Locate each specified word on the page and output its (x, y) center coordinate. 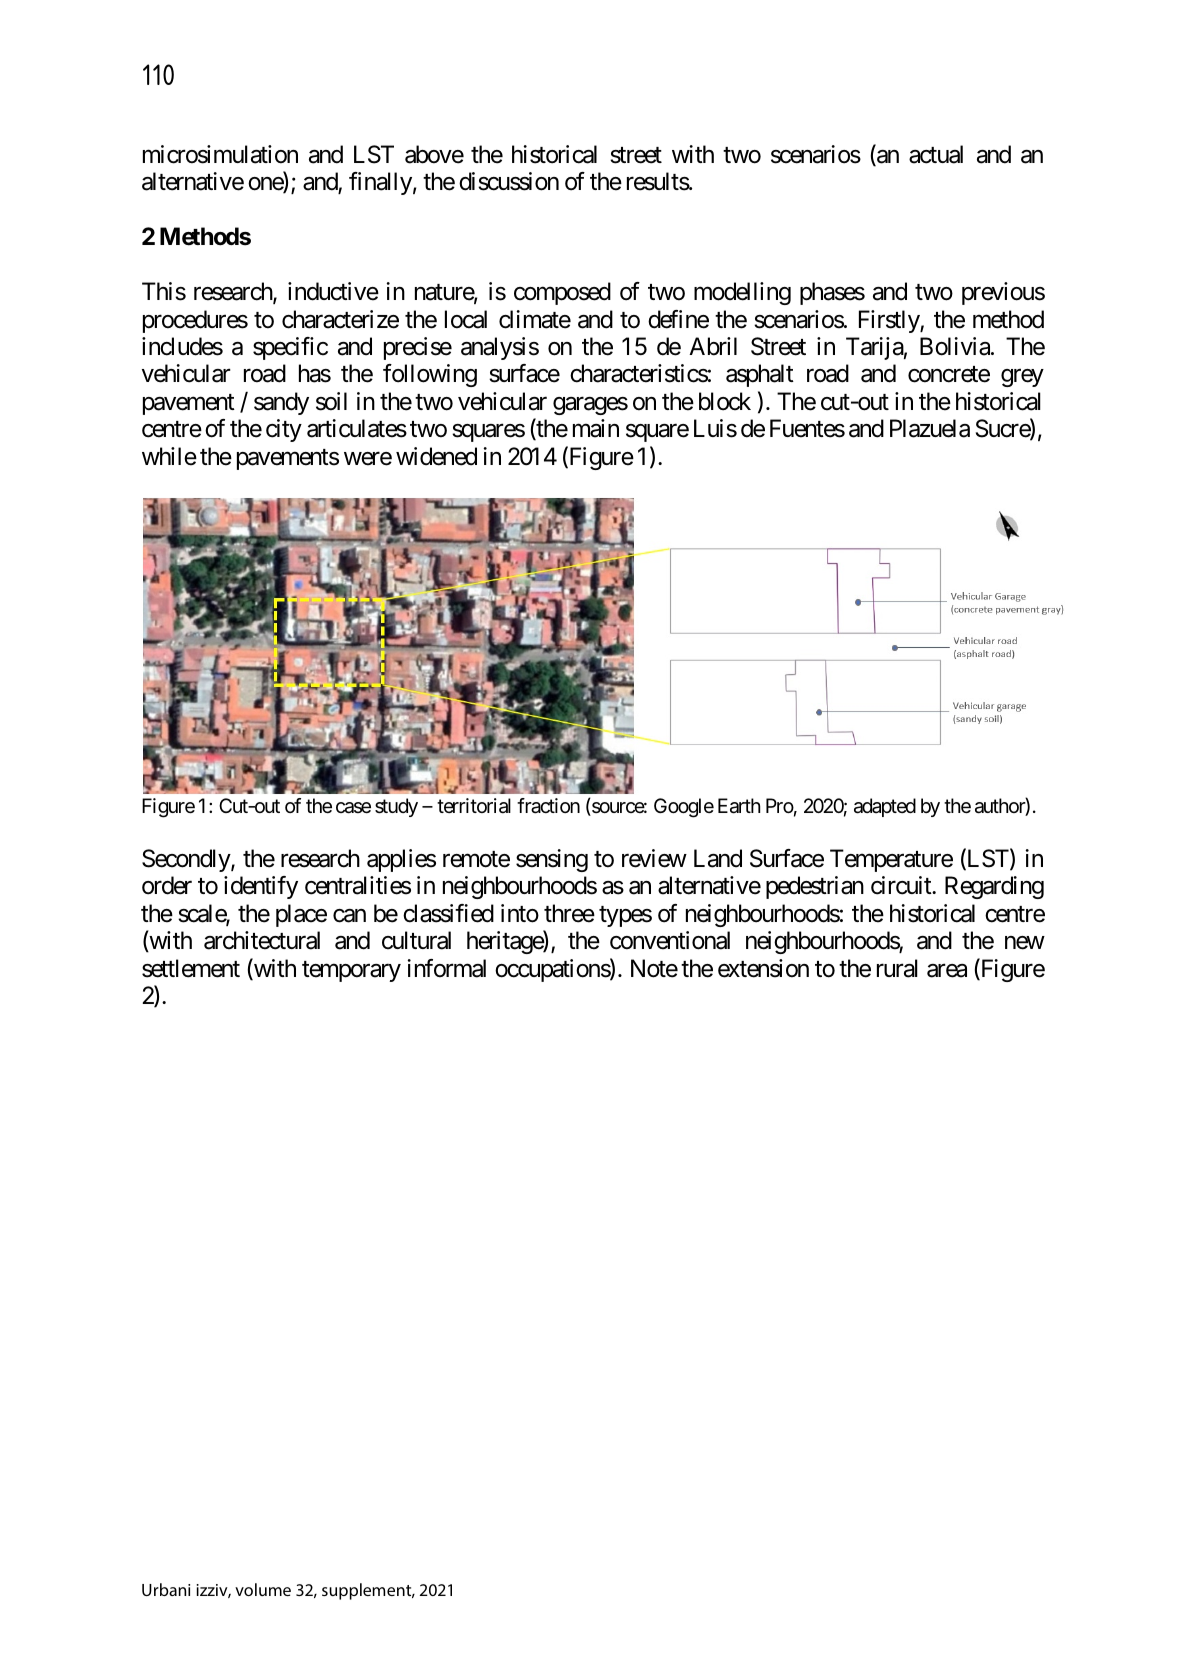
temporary (351, 971)
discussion (509, 181)
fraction (548, 806)
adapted (885, 807)
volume (263, 1589)
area (947, 971)
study (396, 807)
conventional (670, 940)
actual (936, 154)
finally (380, 183)
